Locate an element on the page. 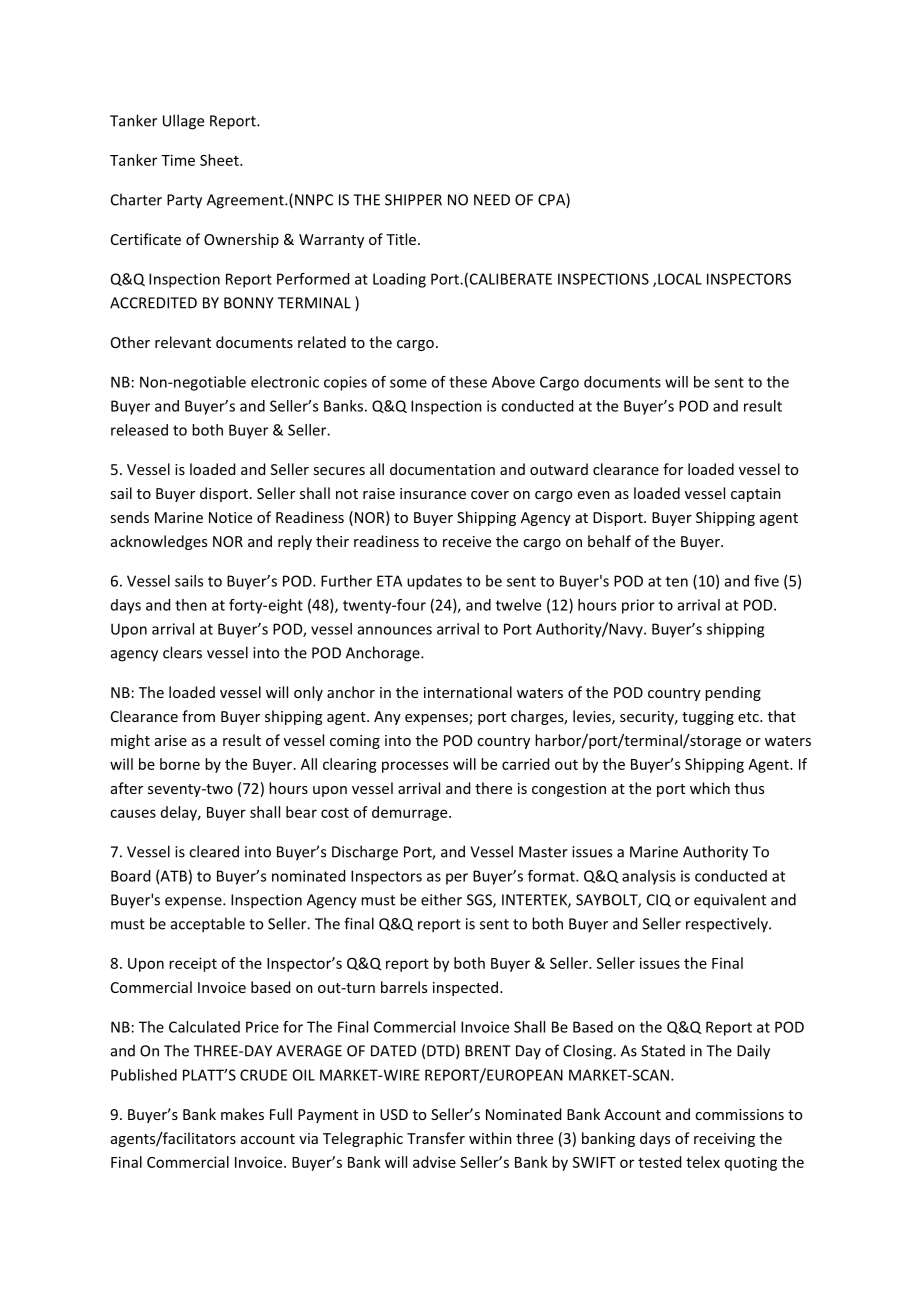 This page has width=924, height=1308. Party is located at coordinates (184, 201).
